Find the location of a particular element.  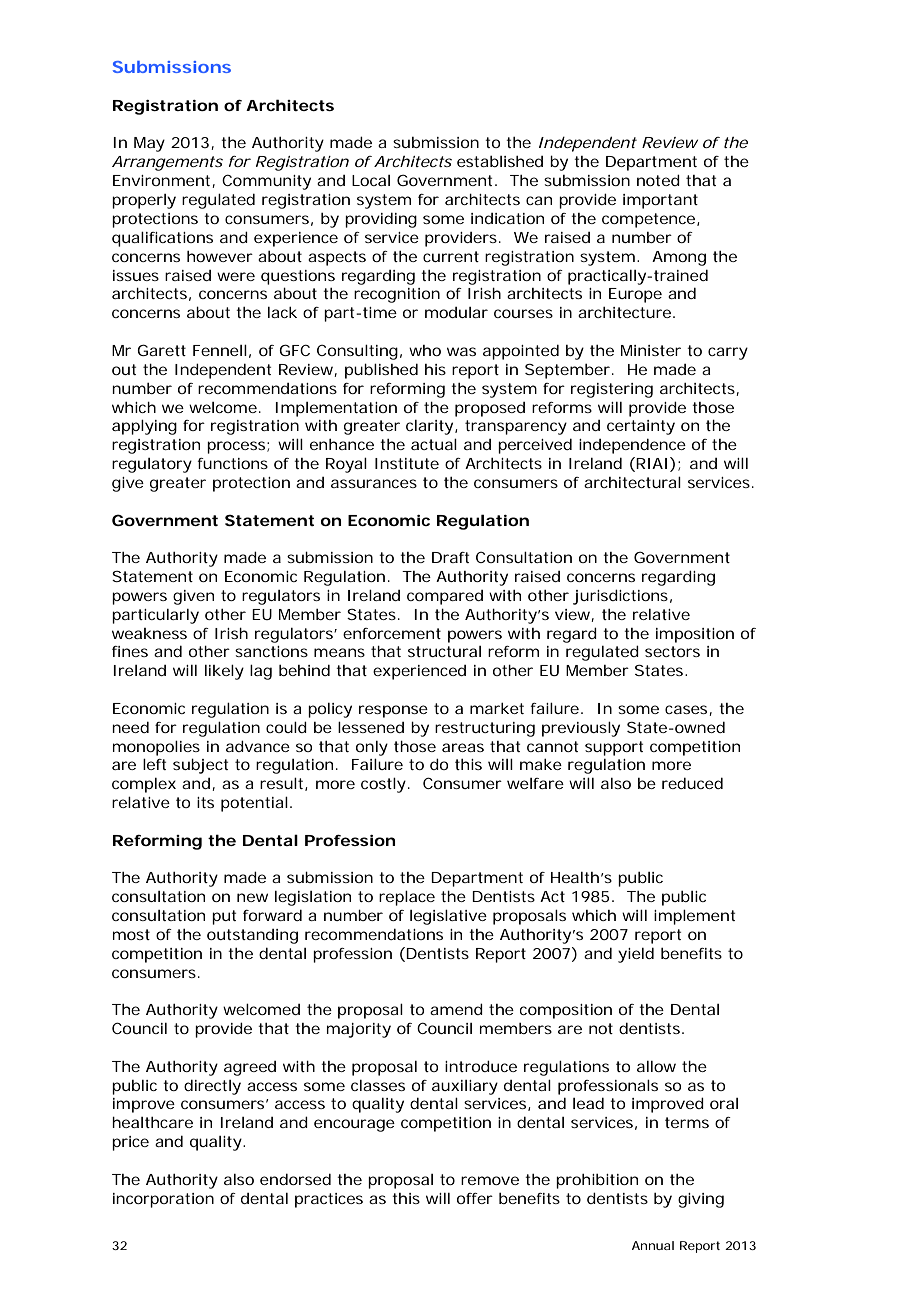

put is located at coordinates (224, 917).
